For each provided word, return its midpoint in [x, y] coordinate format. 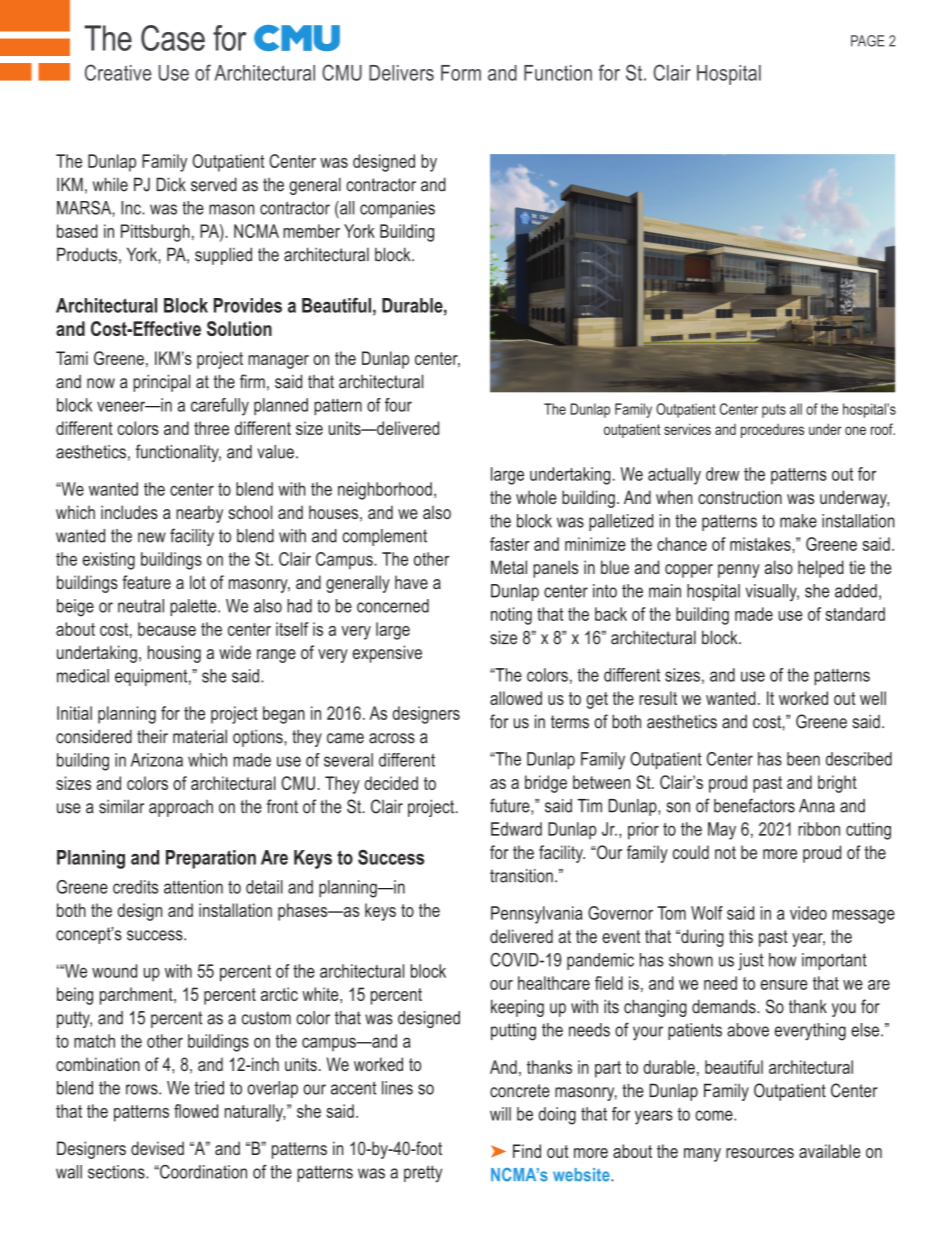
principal [161, 383]
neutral [141, 606]
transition [521, 876]
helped [821, 569]
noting [511, 616]
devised [157, 1148]
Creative [118, 72]
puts [774, 411]
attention [193, 887]
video [808, 913]
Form [461, 73]
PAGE [868, 41]
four [398, 405]
